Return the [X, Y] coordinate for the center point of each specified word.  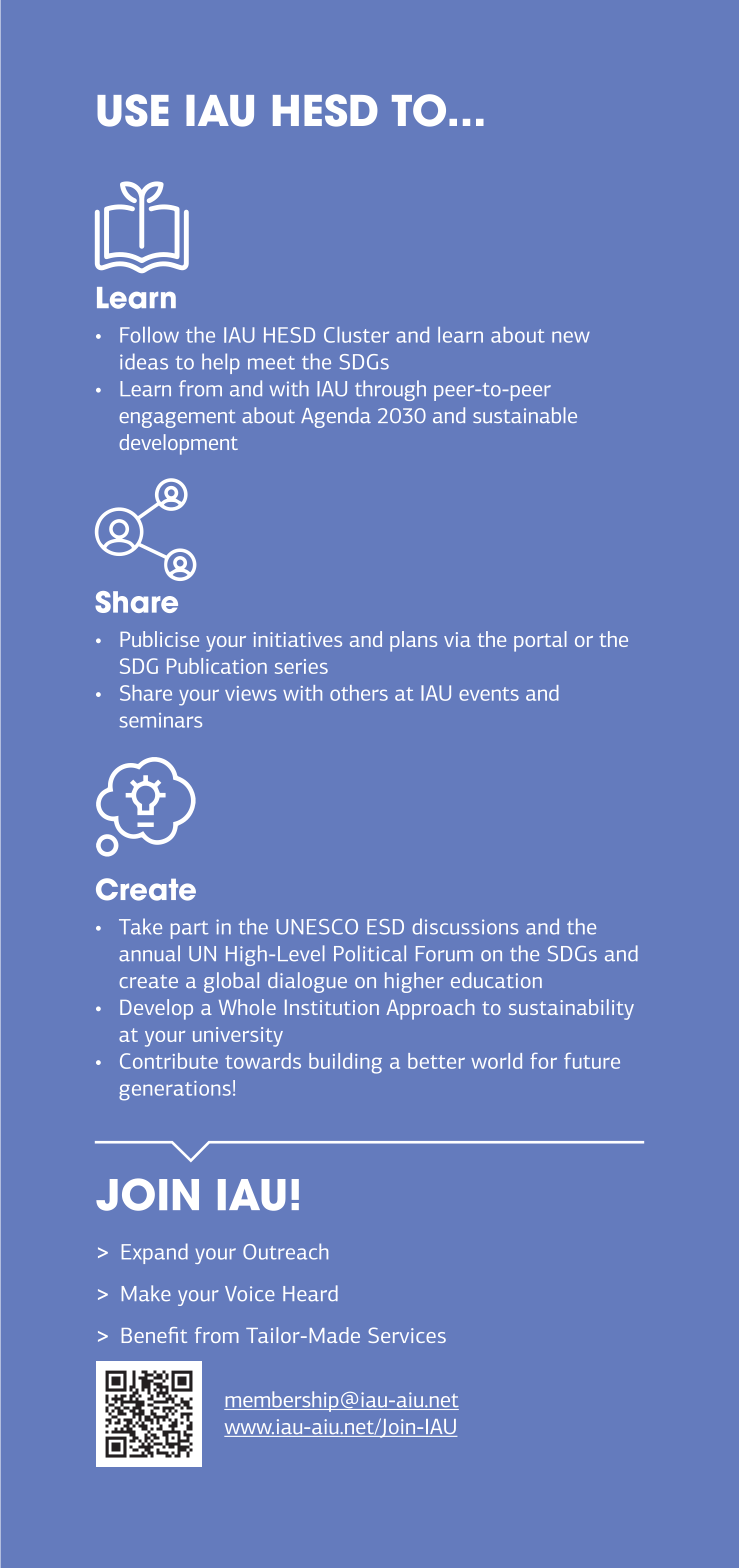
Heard [310, 1293]
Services [407, 1335]
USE [133, 110]
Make [146, 1293]
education [496, 980]
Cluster [356, 335]
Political [370, 953]
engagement [178, 419]
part [189, 930]
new [571, 337]
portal [540, 641]
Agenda [336, 417]
